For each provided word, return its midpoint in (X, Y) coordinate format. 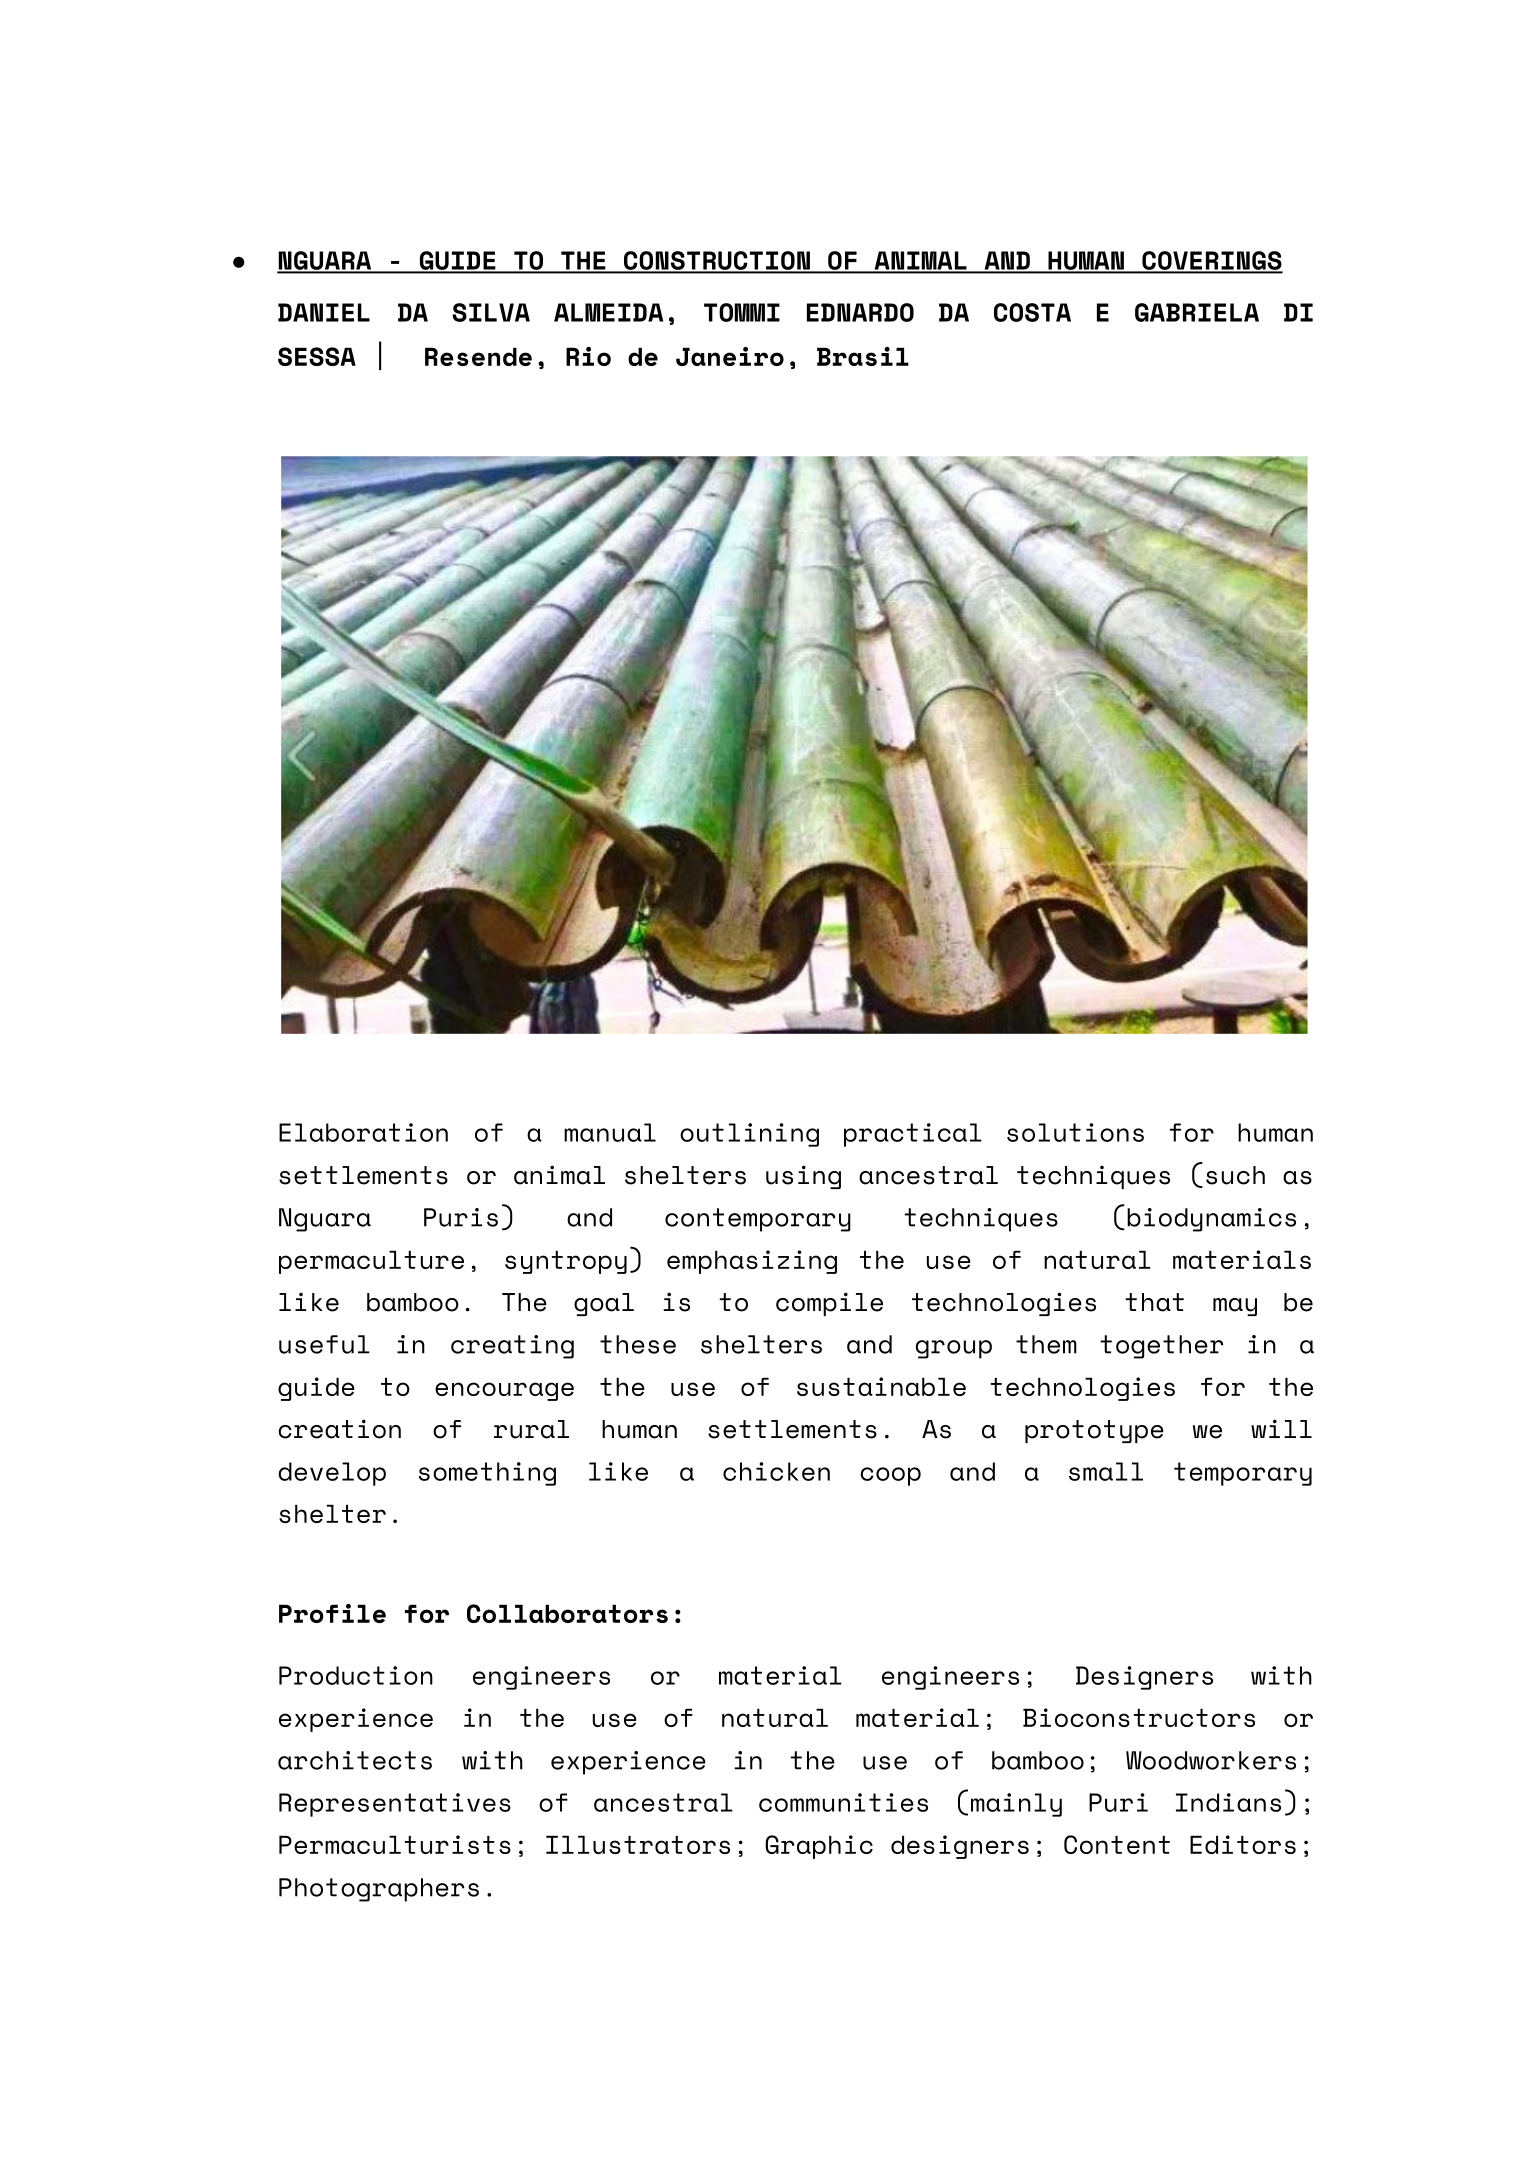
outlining (749, 1135)
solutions (1075, 1132)
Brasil (863, 356)
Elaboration (363, 1132)
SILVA (491, 312)
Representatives (395, 1805)
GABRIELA (1197, 312)
